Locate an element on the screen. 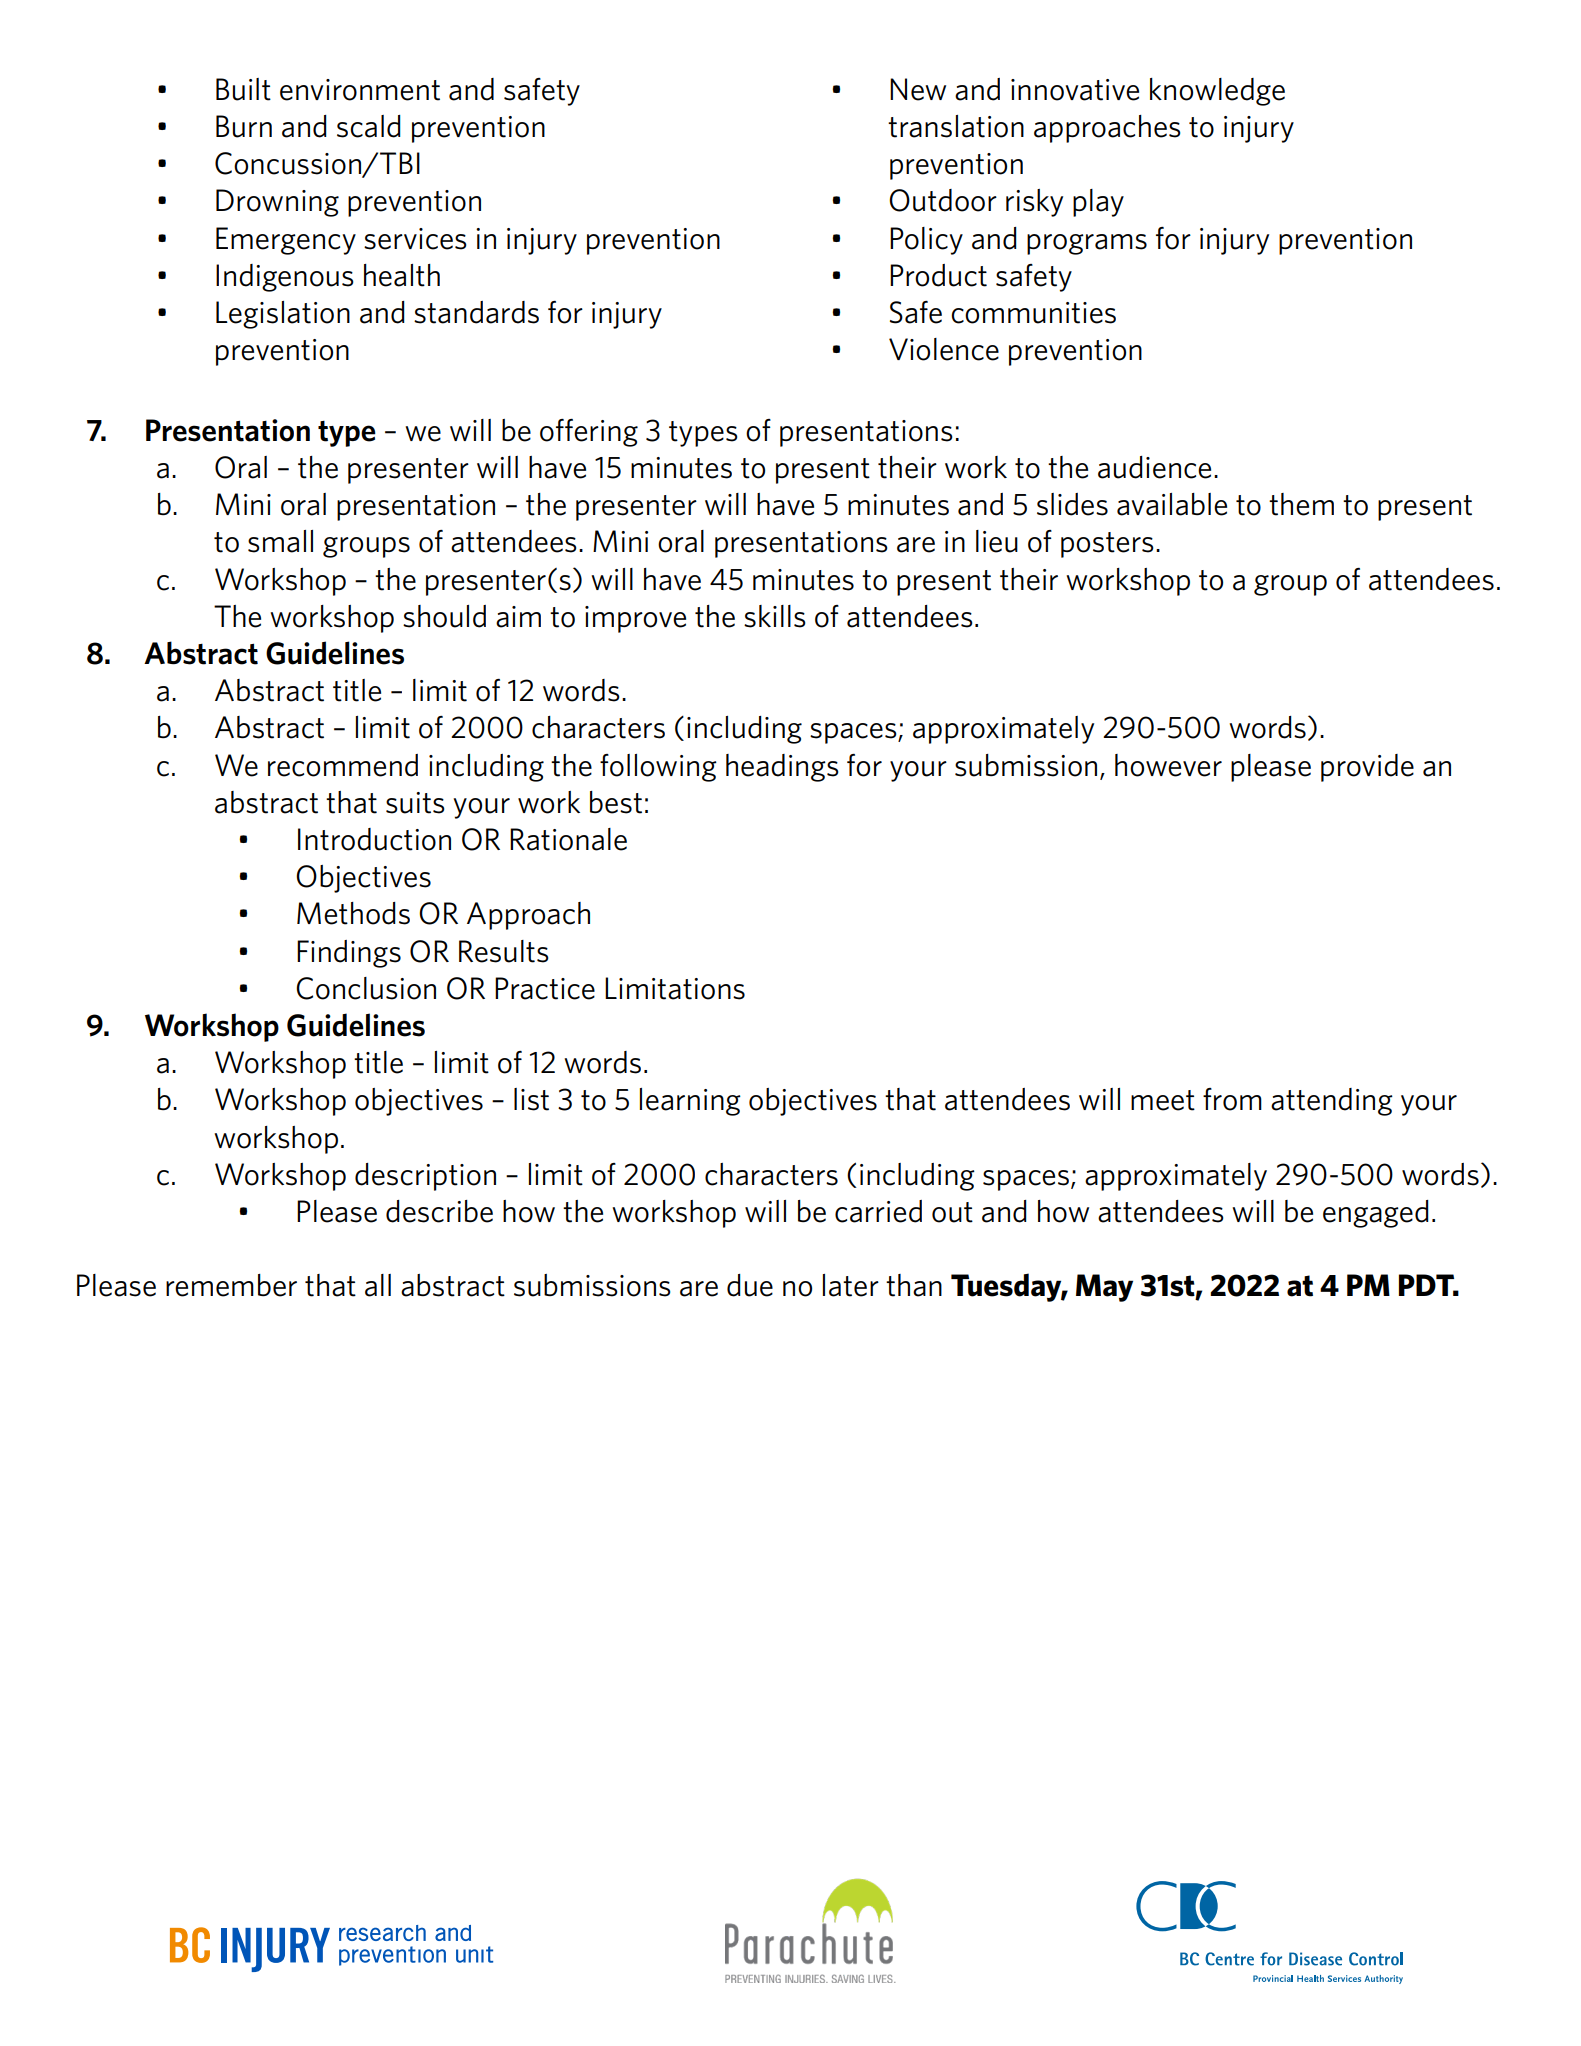 This screenshot has width=1581, height=2046. describe is located at coordinates (439, 1211).
